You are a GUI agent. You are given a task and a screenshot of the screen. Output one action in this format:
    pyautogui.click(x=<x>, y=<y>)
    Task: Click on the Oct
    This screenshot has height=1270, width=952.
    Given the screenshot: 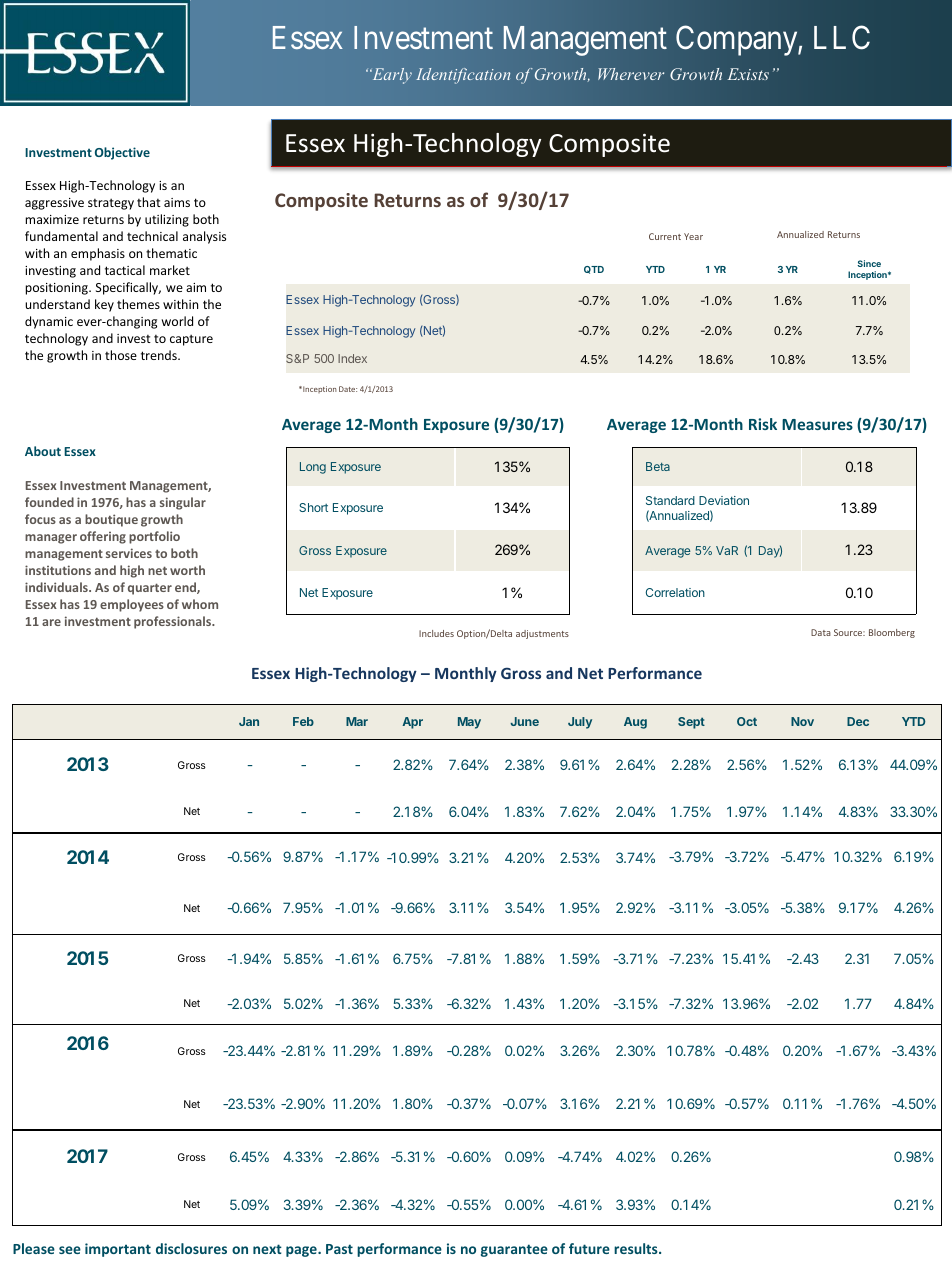 What is the action you would take?
    pyautogui.click(x=747, y=721)
